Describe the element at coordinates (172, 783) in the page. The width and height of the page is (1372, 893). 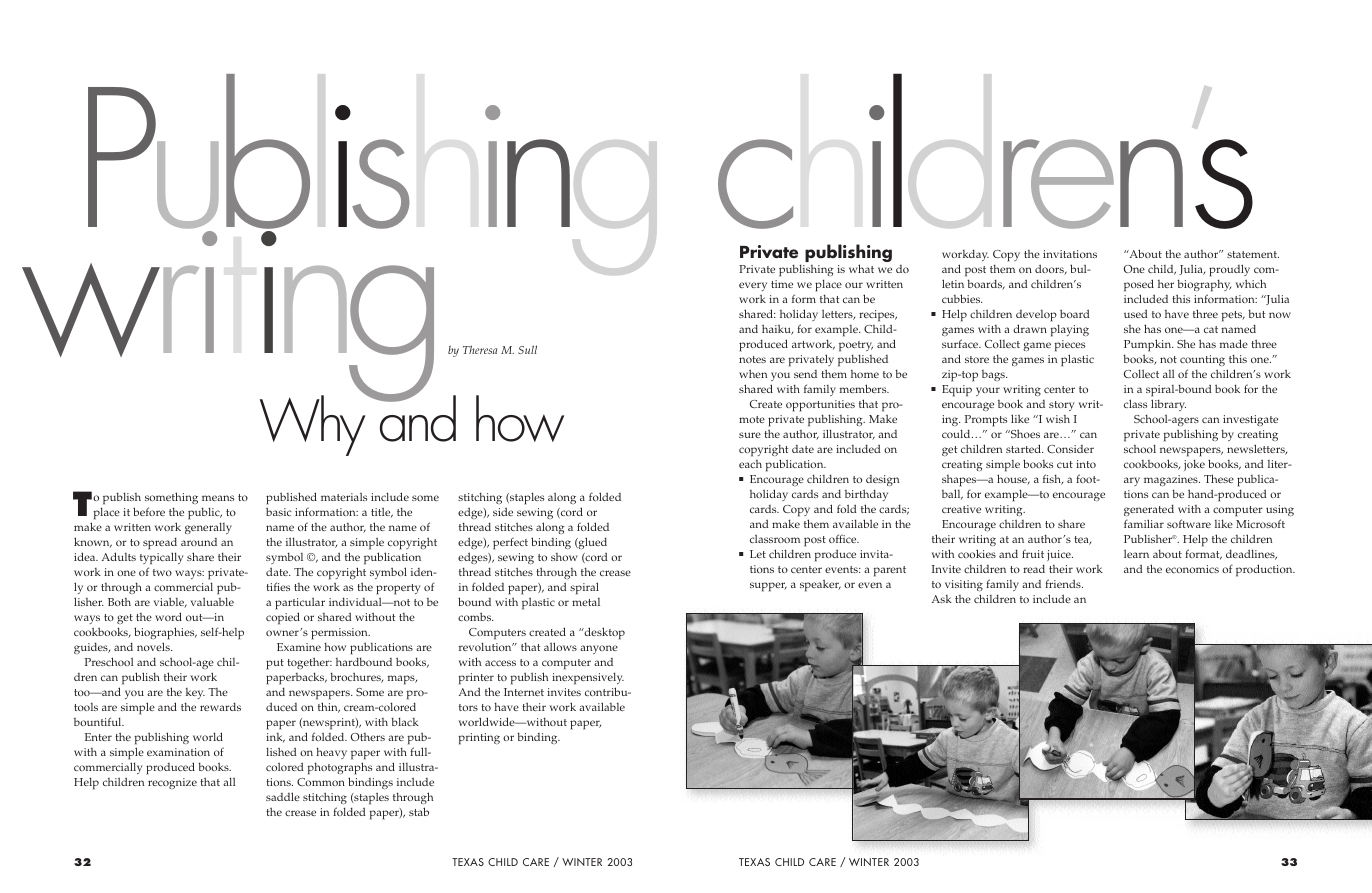
I see `recognize` at that location.
